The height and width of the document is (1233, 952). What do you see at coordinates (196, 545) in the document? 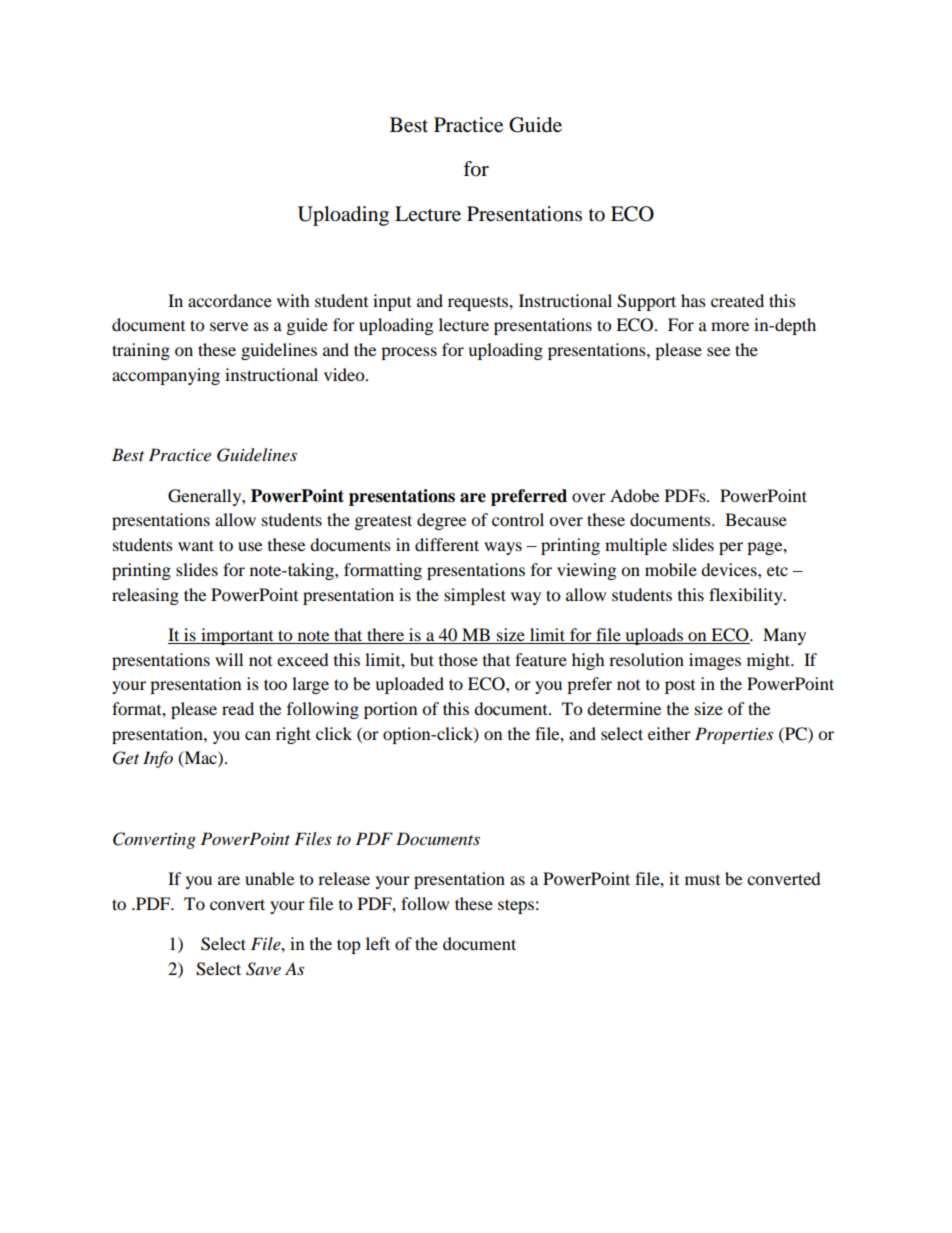
I see `want` at bounding box center [196, 545].
